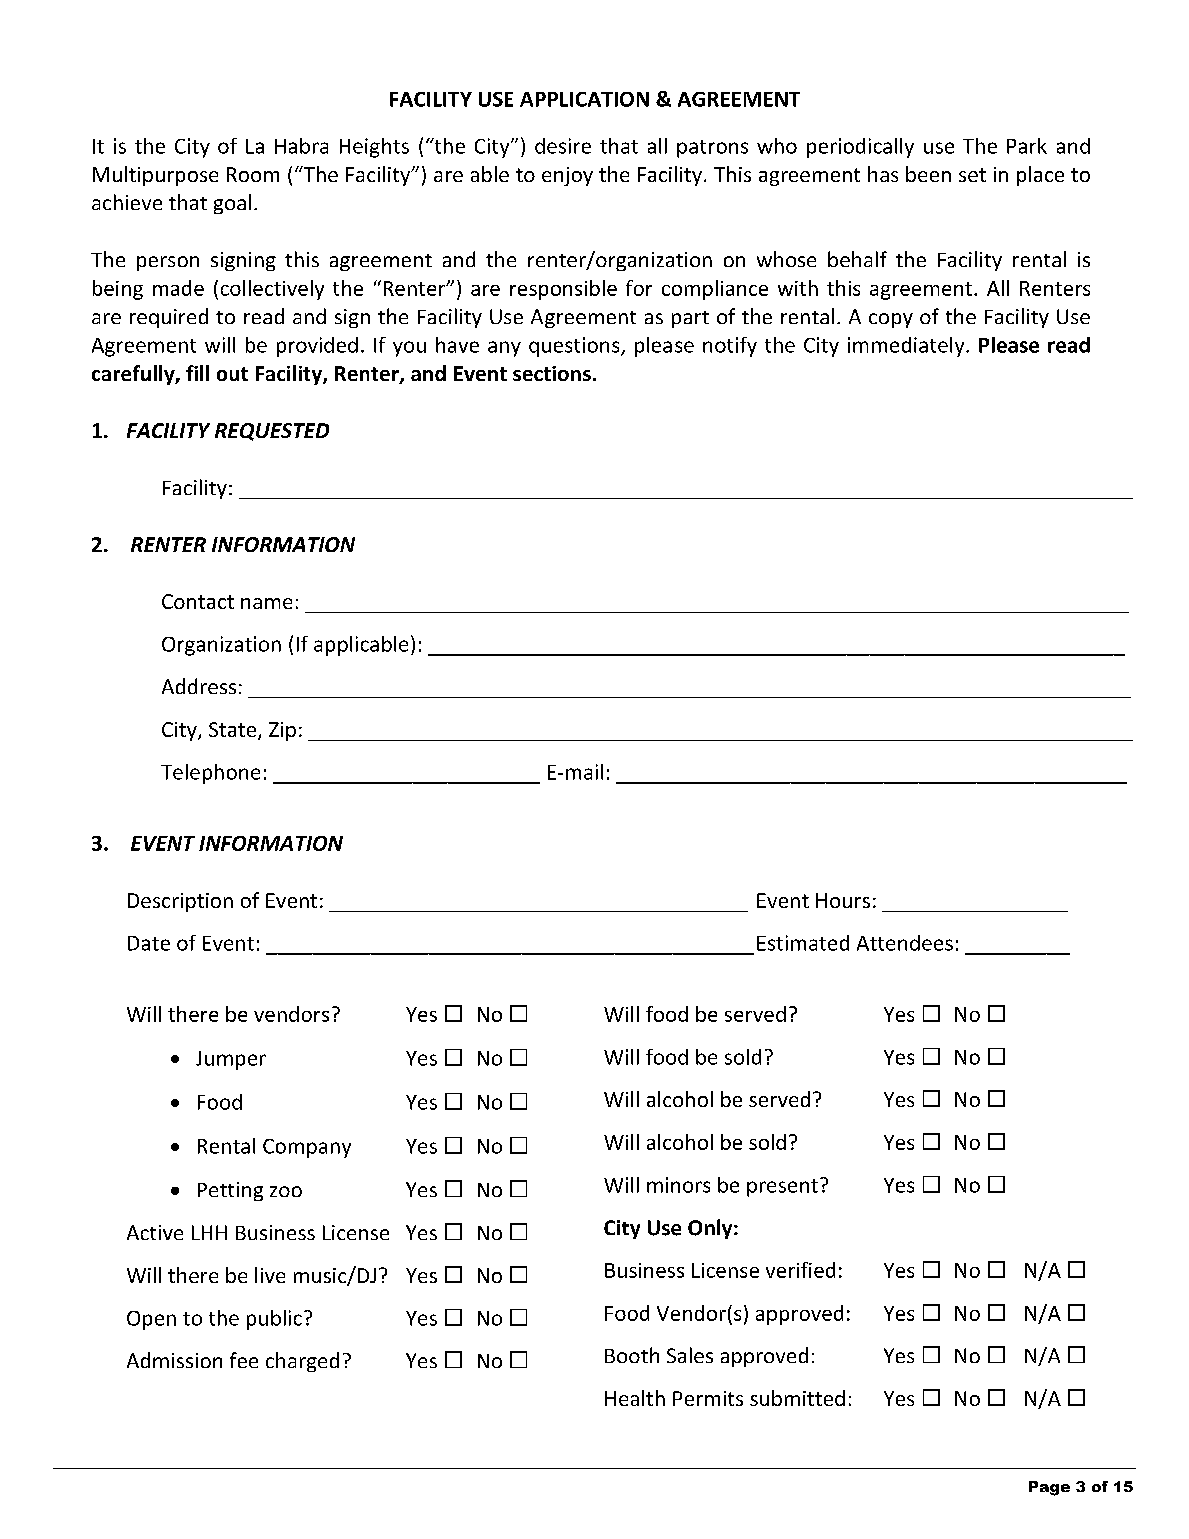  What do you see at coordinates (198, 601) in the page?
I see `Contact` at bounding box center [198, 601].
